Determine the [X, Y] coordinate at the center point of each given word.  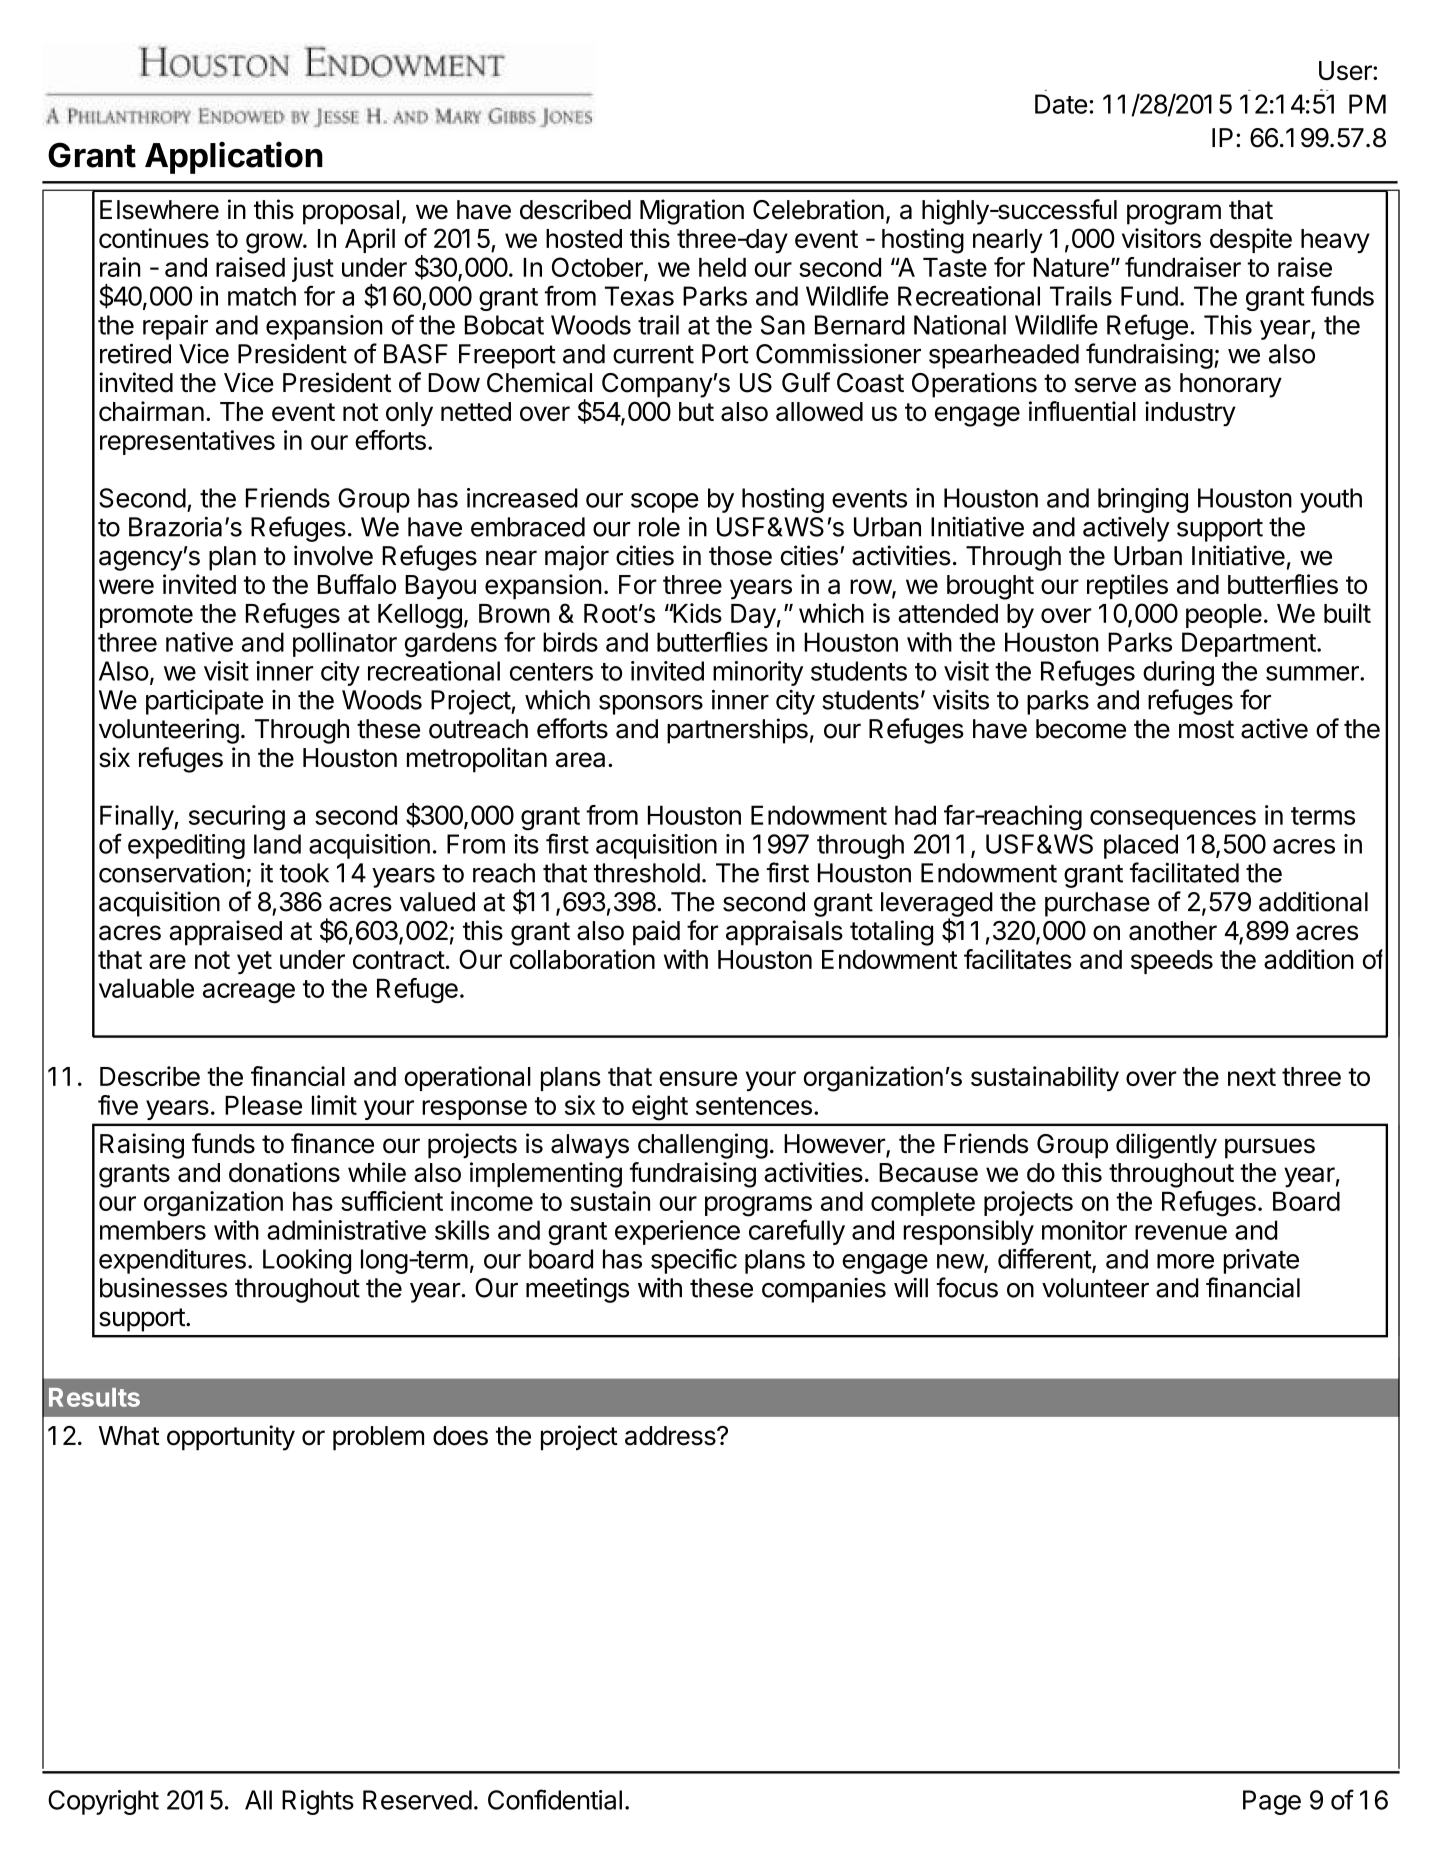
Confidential [555, 1799]
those [740, 556]
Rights [318, 1802]
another [1173, 931]
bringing [1143, 500]
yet [254, 962]
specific [694, 1261]
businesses [163, 1288]
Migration [692, 212]
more [1185, 1261]
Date [1061, 104]
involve [333, 555]
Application [234, 157]
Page [1272, 1802]
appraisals [784, 933]
